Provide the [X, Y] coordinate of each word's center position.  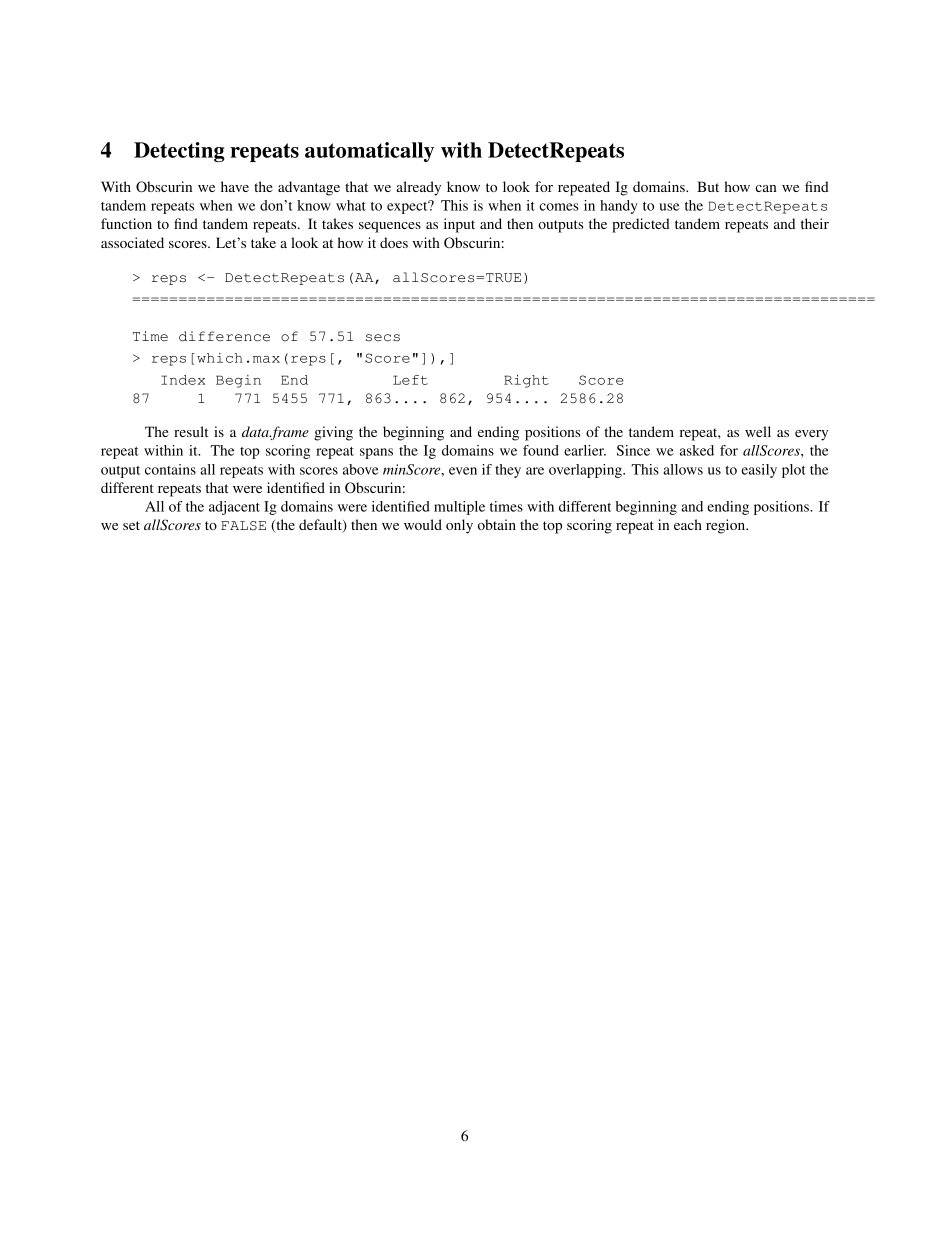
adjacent [234, 508]
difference [224, 336]
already [418, 188]
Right [526, 381]
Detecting [179, 152]
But [708, 186]
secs [383, 338]
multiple [459, 508]
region [727, 526]
